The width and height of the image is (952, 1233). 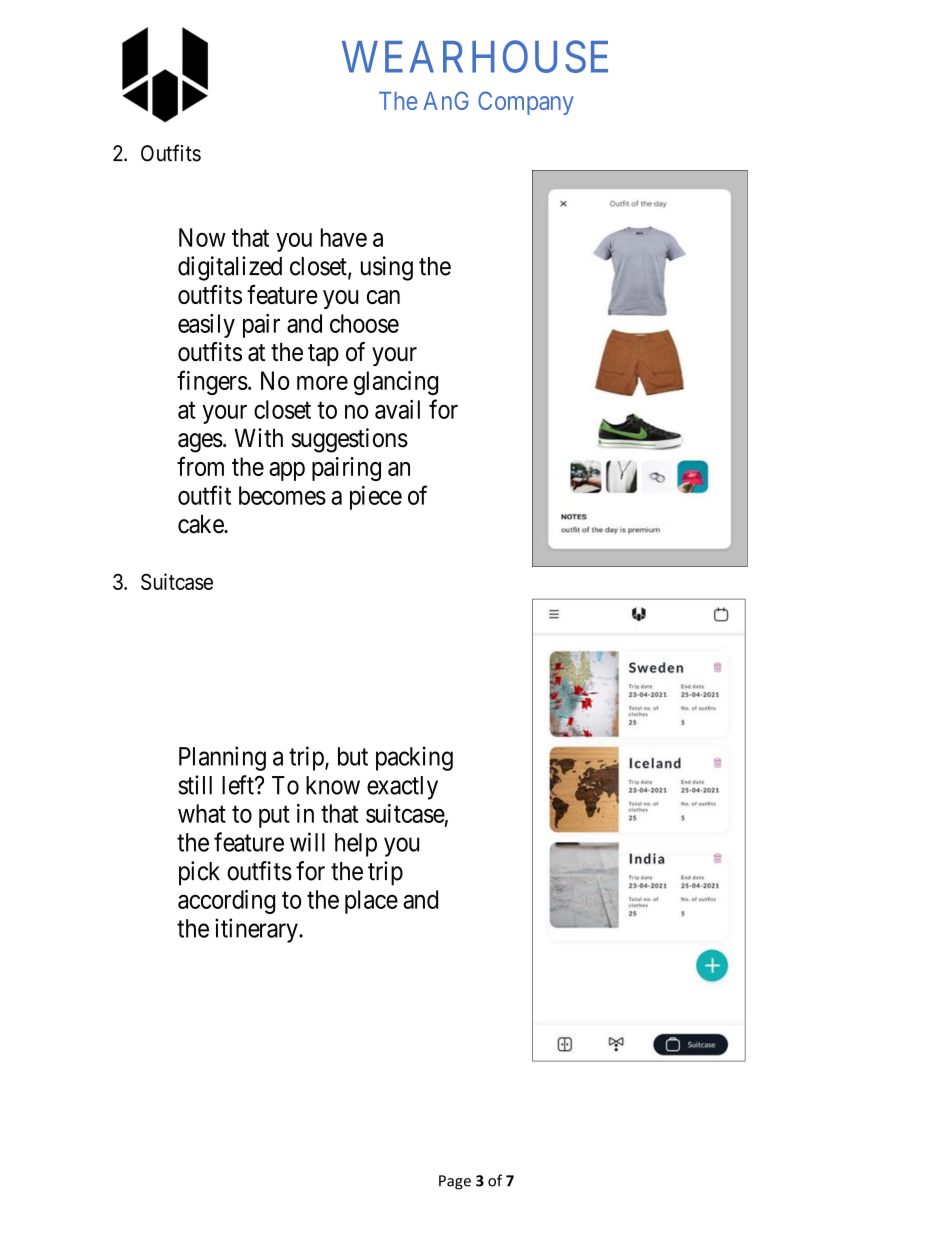 What do you see at coordinates (402, 788) in the image?
I see `exactly` at bounding box center [402, 788].
